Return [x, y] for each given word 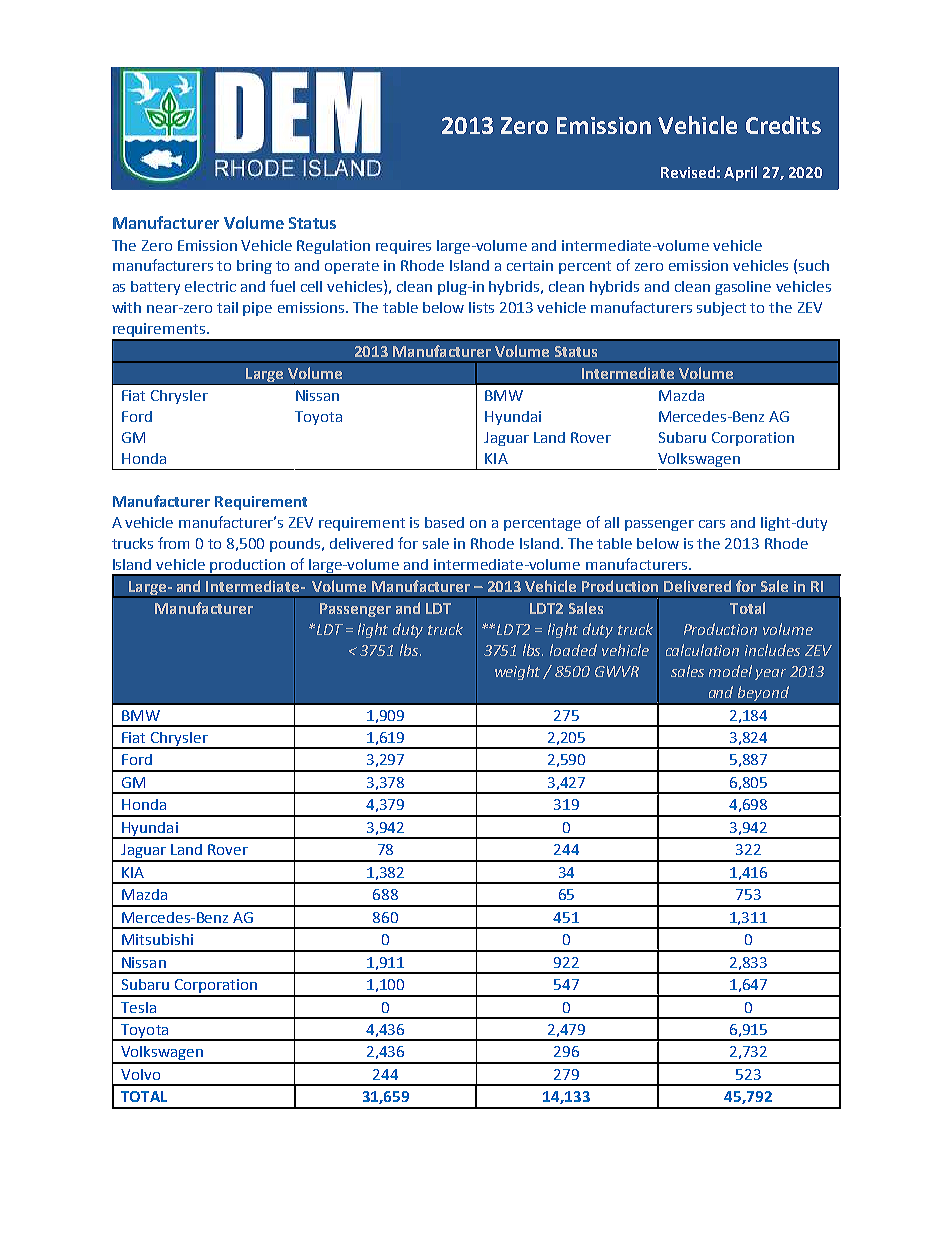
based [444, 522]
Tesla [138, 1007]
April [740, 173]
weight [519, 672]
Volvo [140, 1074]
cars [712, 524]
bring [254, 267]
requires [403, 247]
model [730, 671]
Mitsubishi [157, 939]
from [173, 543]
